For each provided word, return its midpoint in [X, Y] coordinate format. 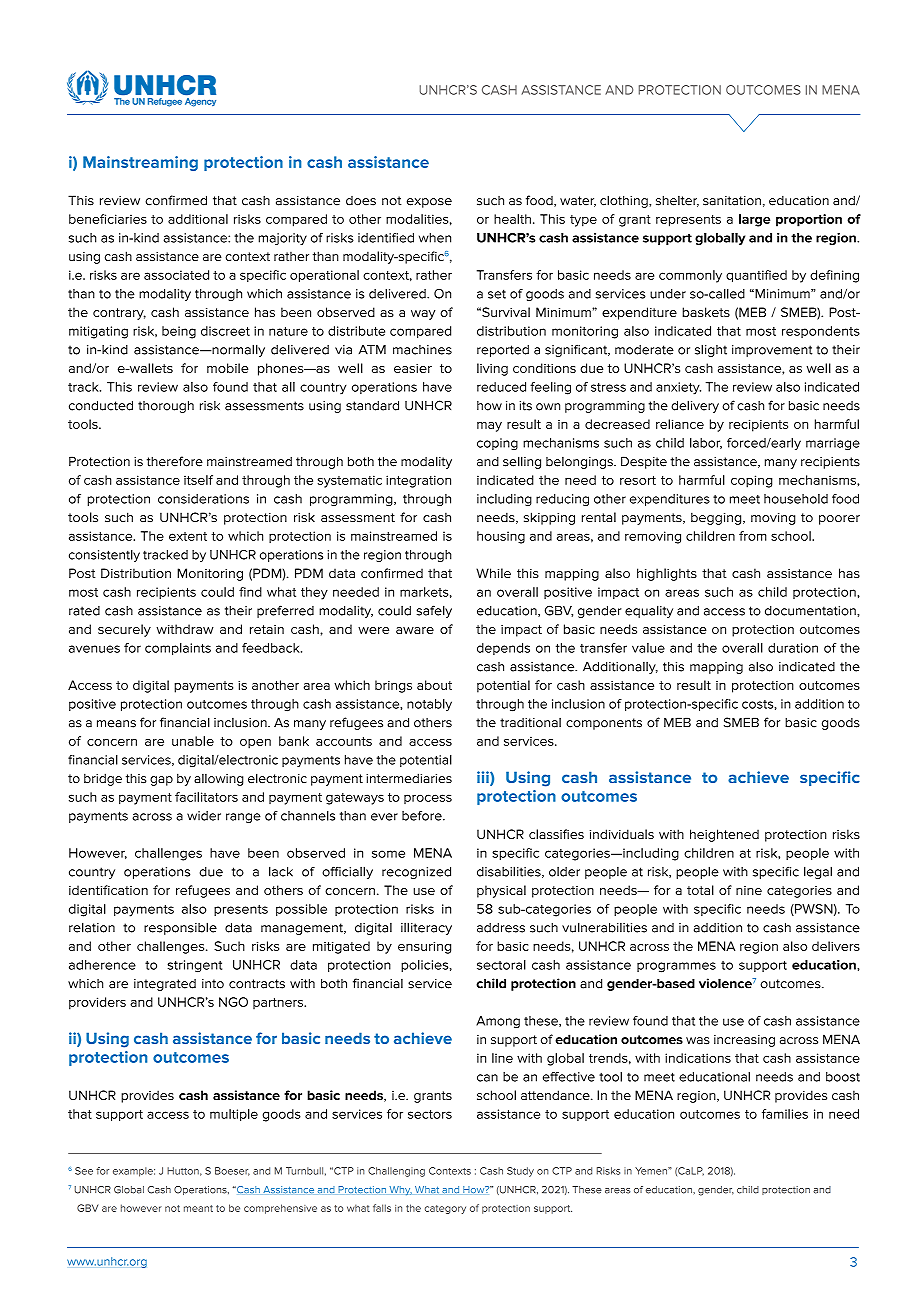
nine [749, 890]
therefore [175, 461]
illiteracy [426, 928]
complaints [178, 649]
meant [198, 1208]
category [445, 1209]
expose [429, 203]
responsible [180, 928]
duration [793, 648]
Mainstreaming [140, 163]
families [785, 1114]
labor [706, 443]
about [434, 685]
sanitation [732, 201]
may [489, 427]
